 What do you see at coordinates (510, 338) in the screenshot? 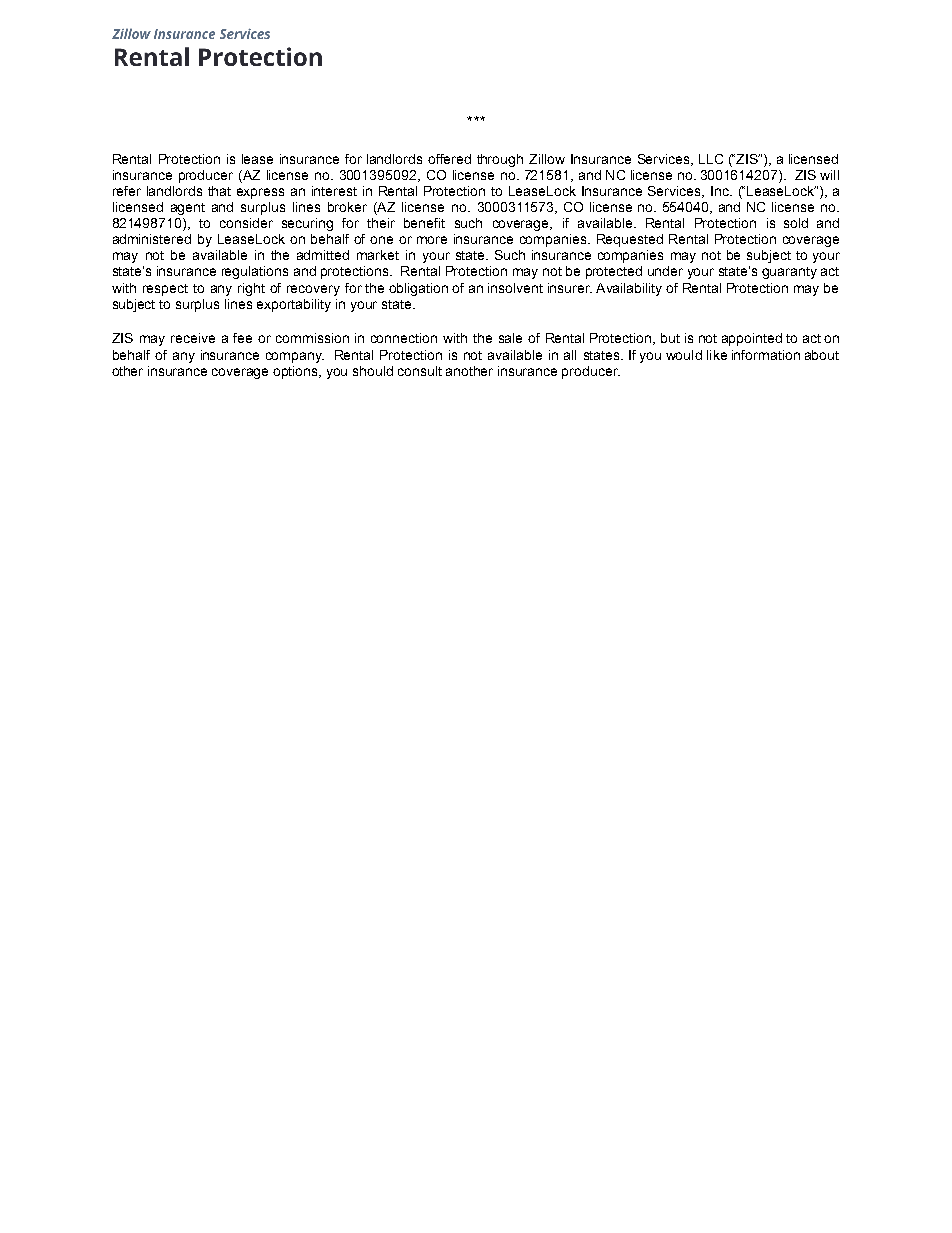
I see `sale` at bounding box center [510, 338].
